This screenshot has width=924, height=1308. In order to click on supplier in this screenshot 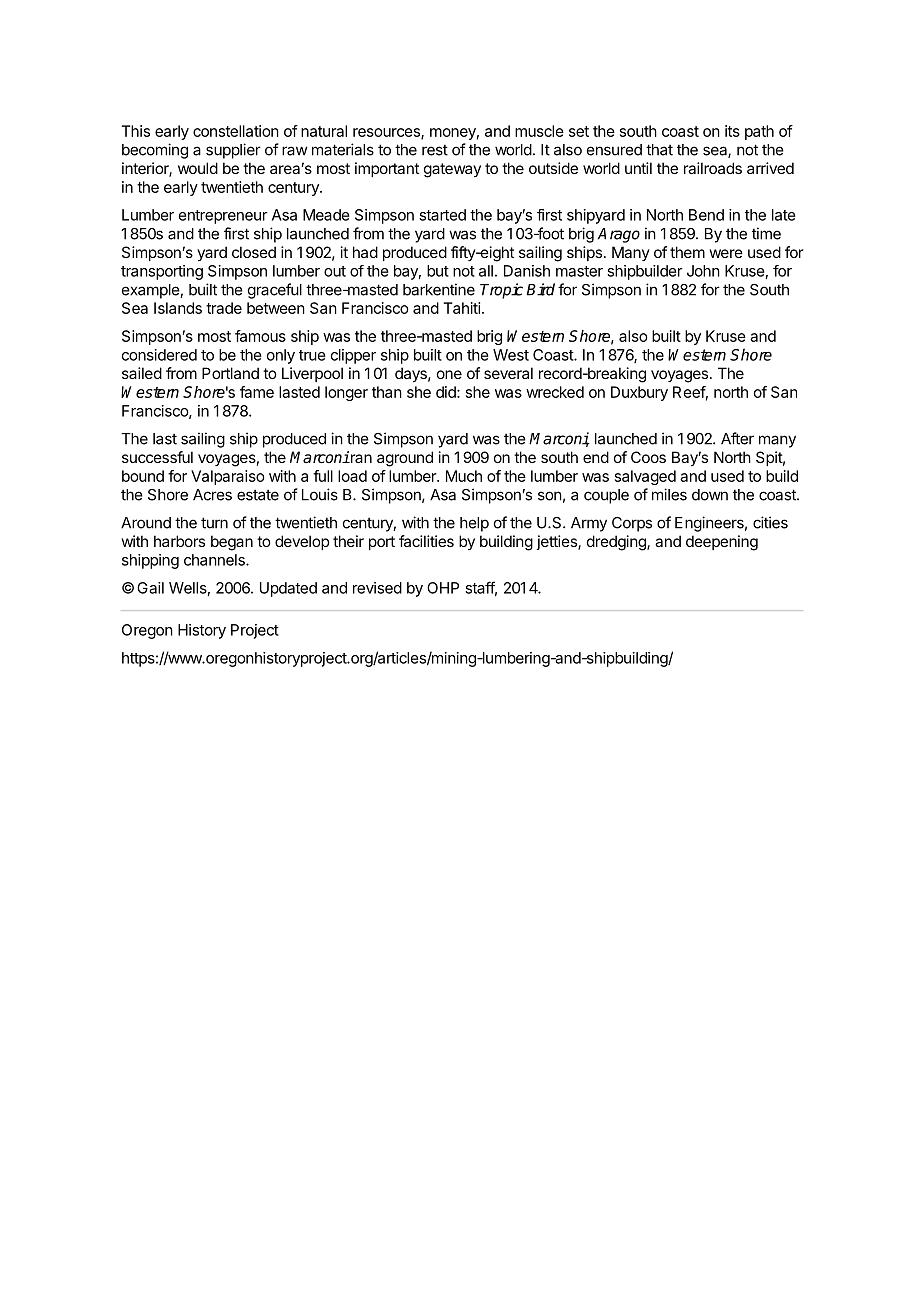, I will do `click(233, 151)`.
